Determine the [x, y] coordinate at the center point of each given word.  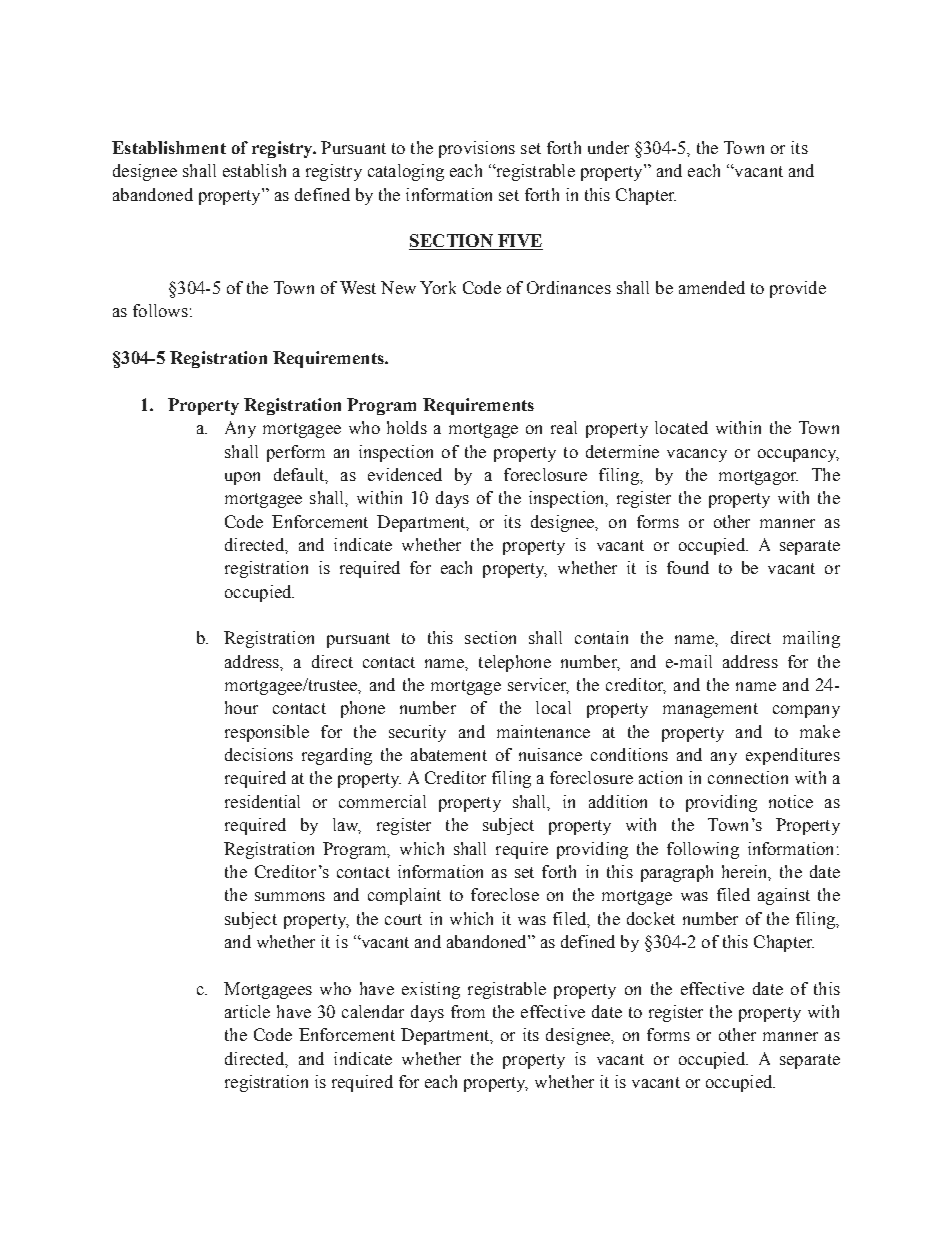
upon [242, 478]
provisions [477, 149]
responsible [267, 733]
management [710, 710]
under [608, 147]
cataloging [406, 172]
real [564, 427]
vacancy [697, 455]
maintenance [543, 731]
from [468, 1011]
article [247, 1011]
